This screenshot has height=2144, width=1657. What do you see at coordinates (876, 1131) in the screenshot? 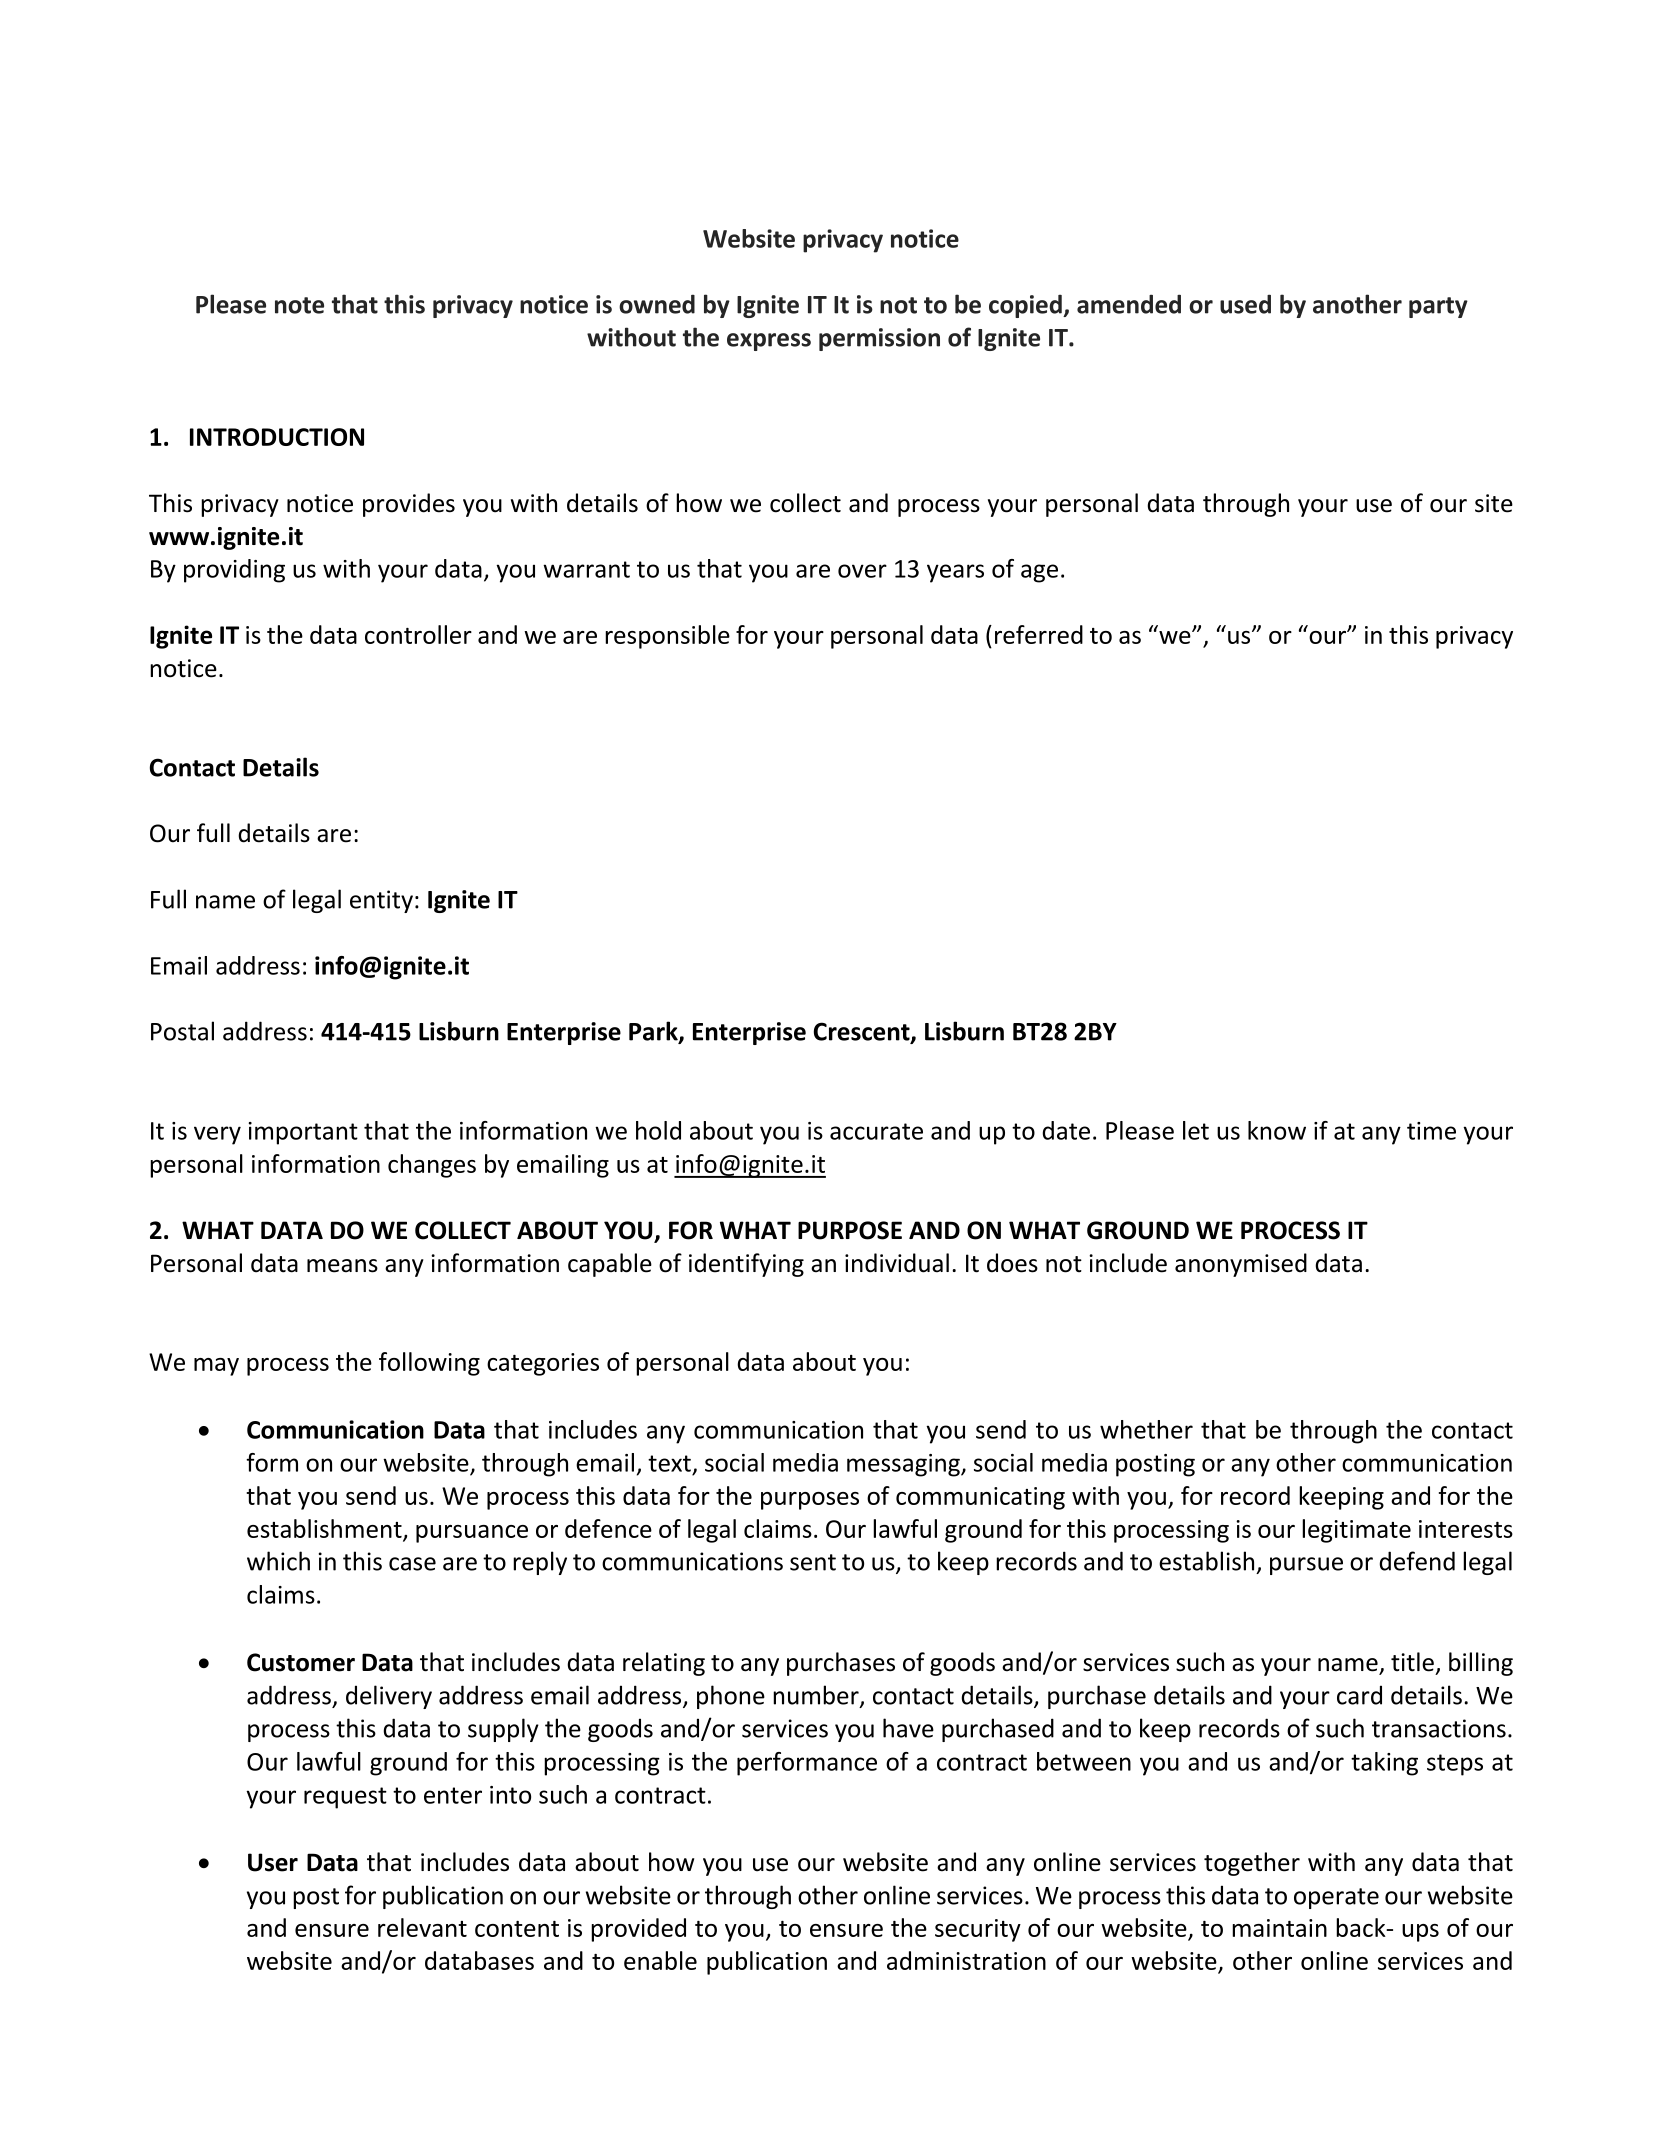
I see `accurate` at bounding box center [876, 1131].
